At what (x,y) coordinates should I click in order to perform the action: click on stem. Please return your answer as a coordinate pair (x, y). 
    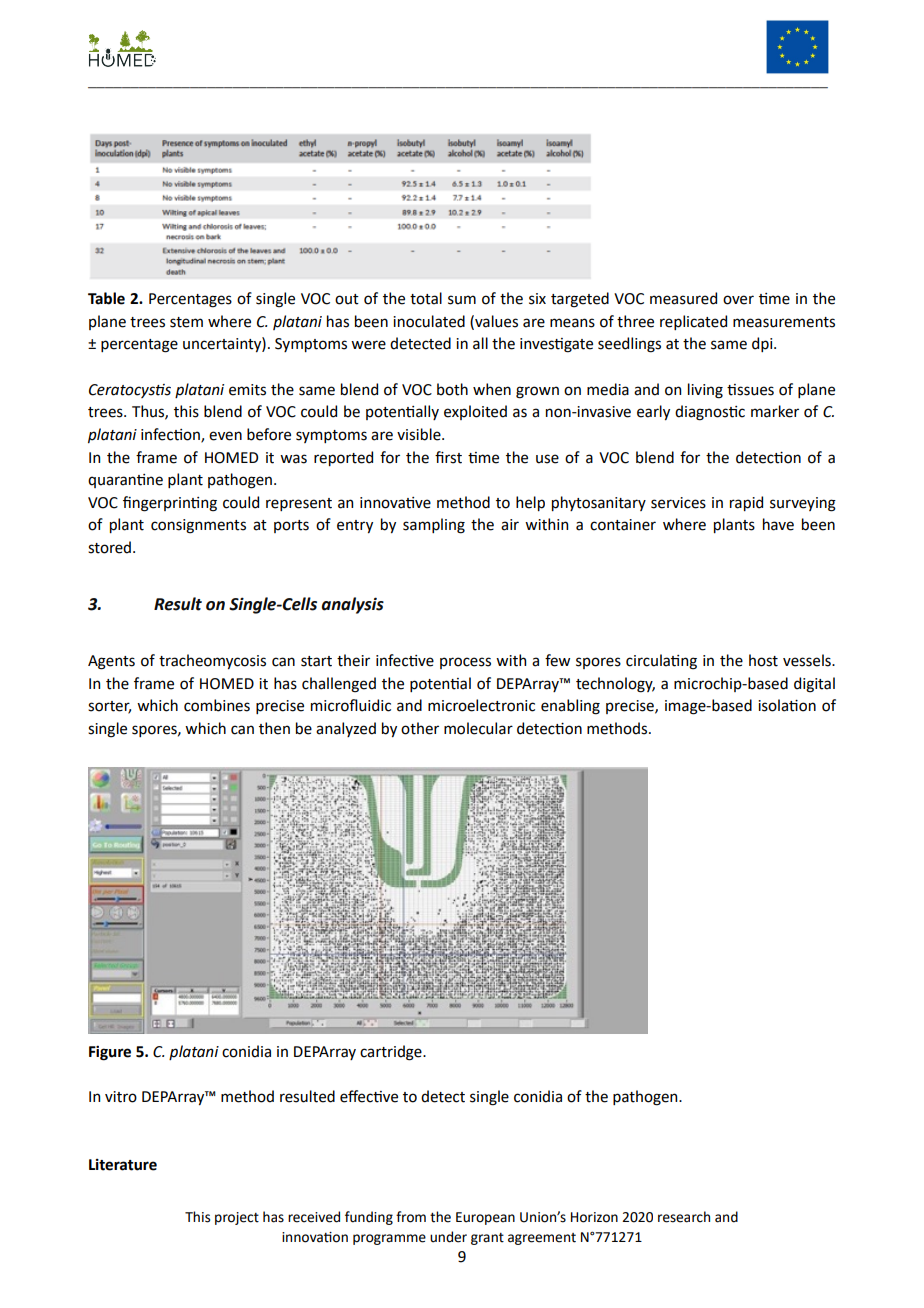
    Looking at the image, I should click on (186, 322).
